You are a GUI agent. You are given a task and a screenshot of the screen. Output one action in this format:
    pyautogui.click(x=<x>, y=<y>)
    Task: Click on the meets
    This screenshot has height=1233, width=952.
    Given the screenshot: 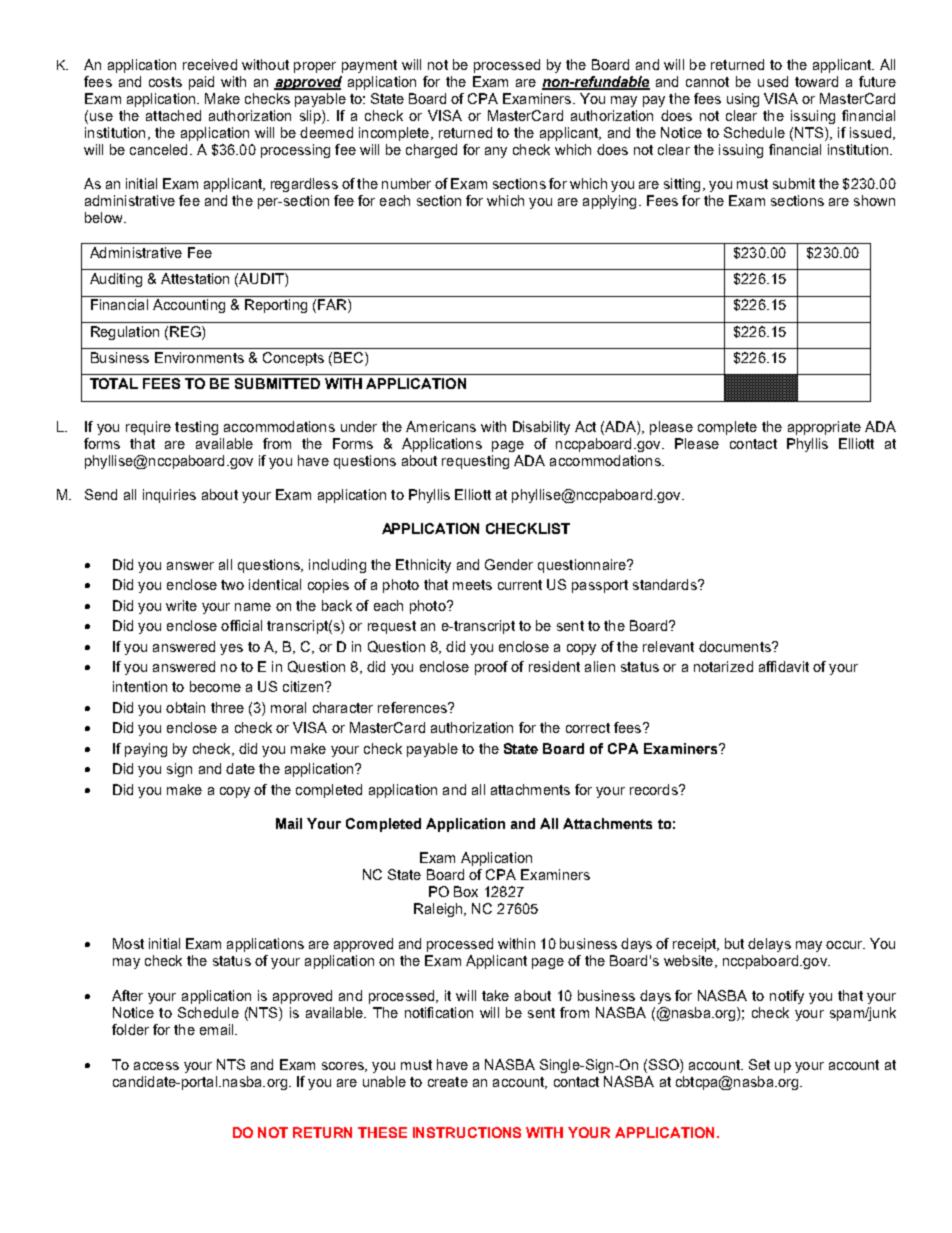 What is the action you would take?
    pyautogui.click(x=472, y=585)
